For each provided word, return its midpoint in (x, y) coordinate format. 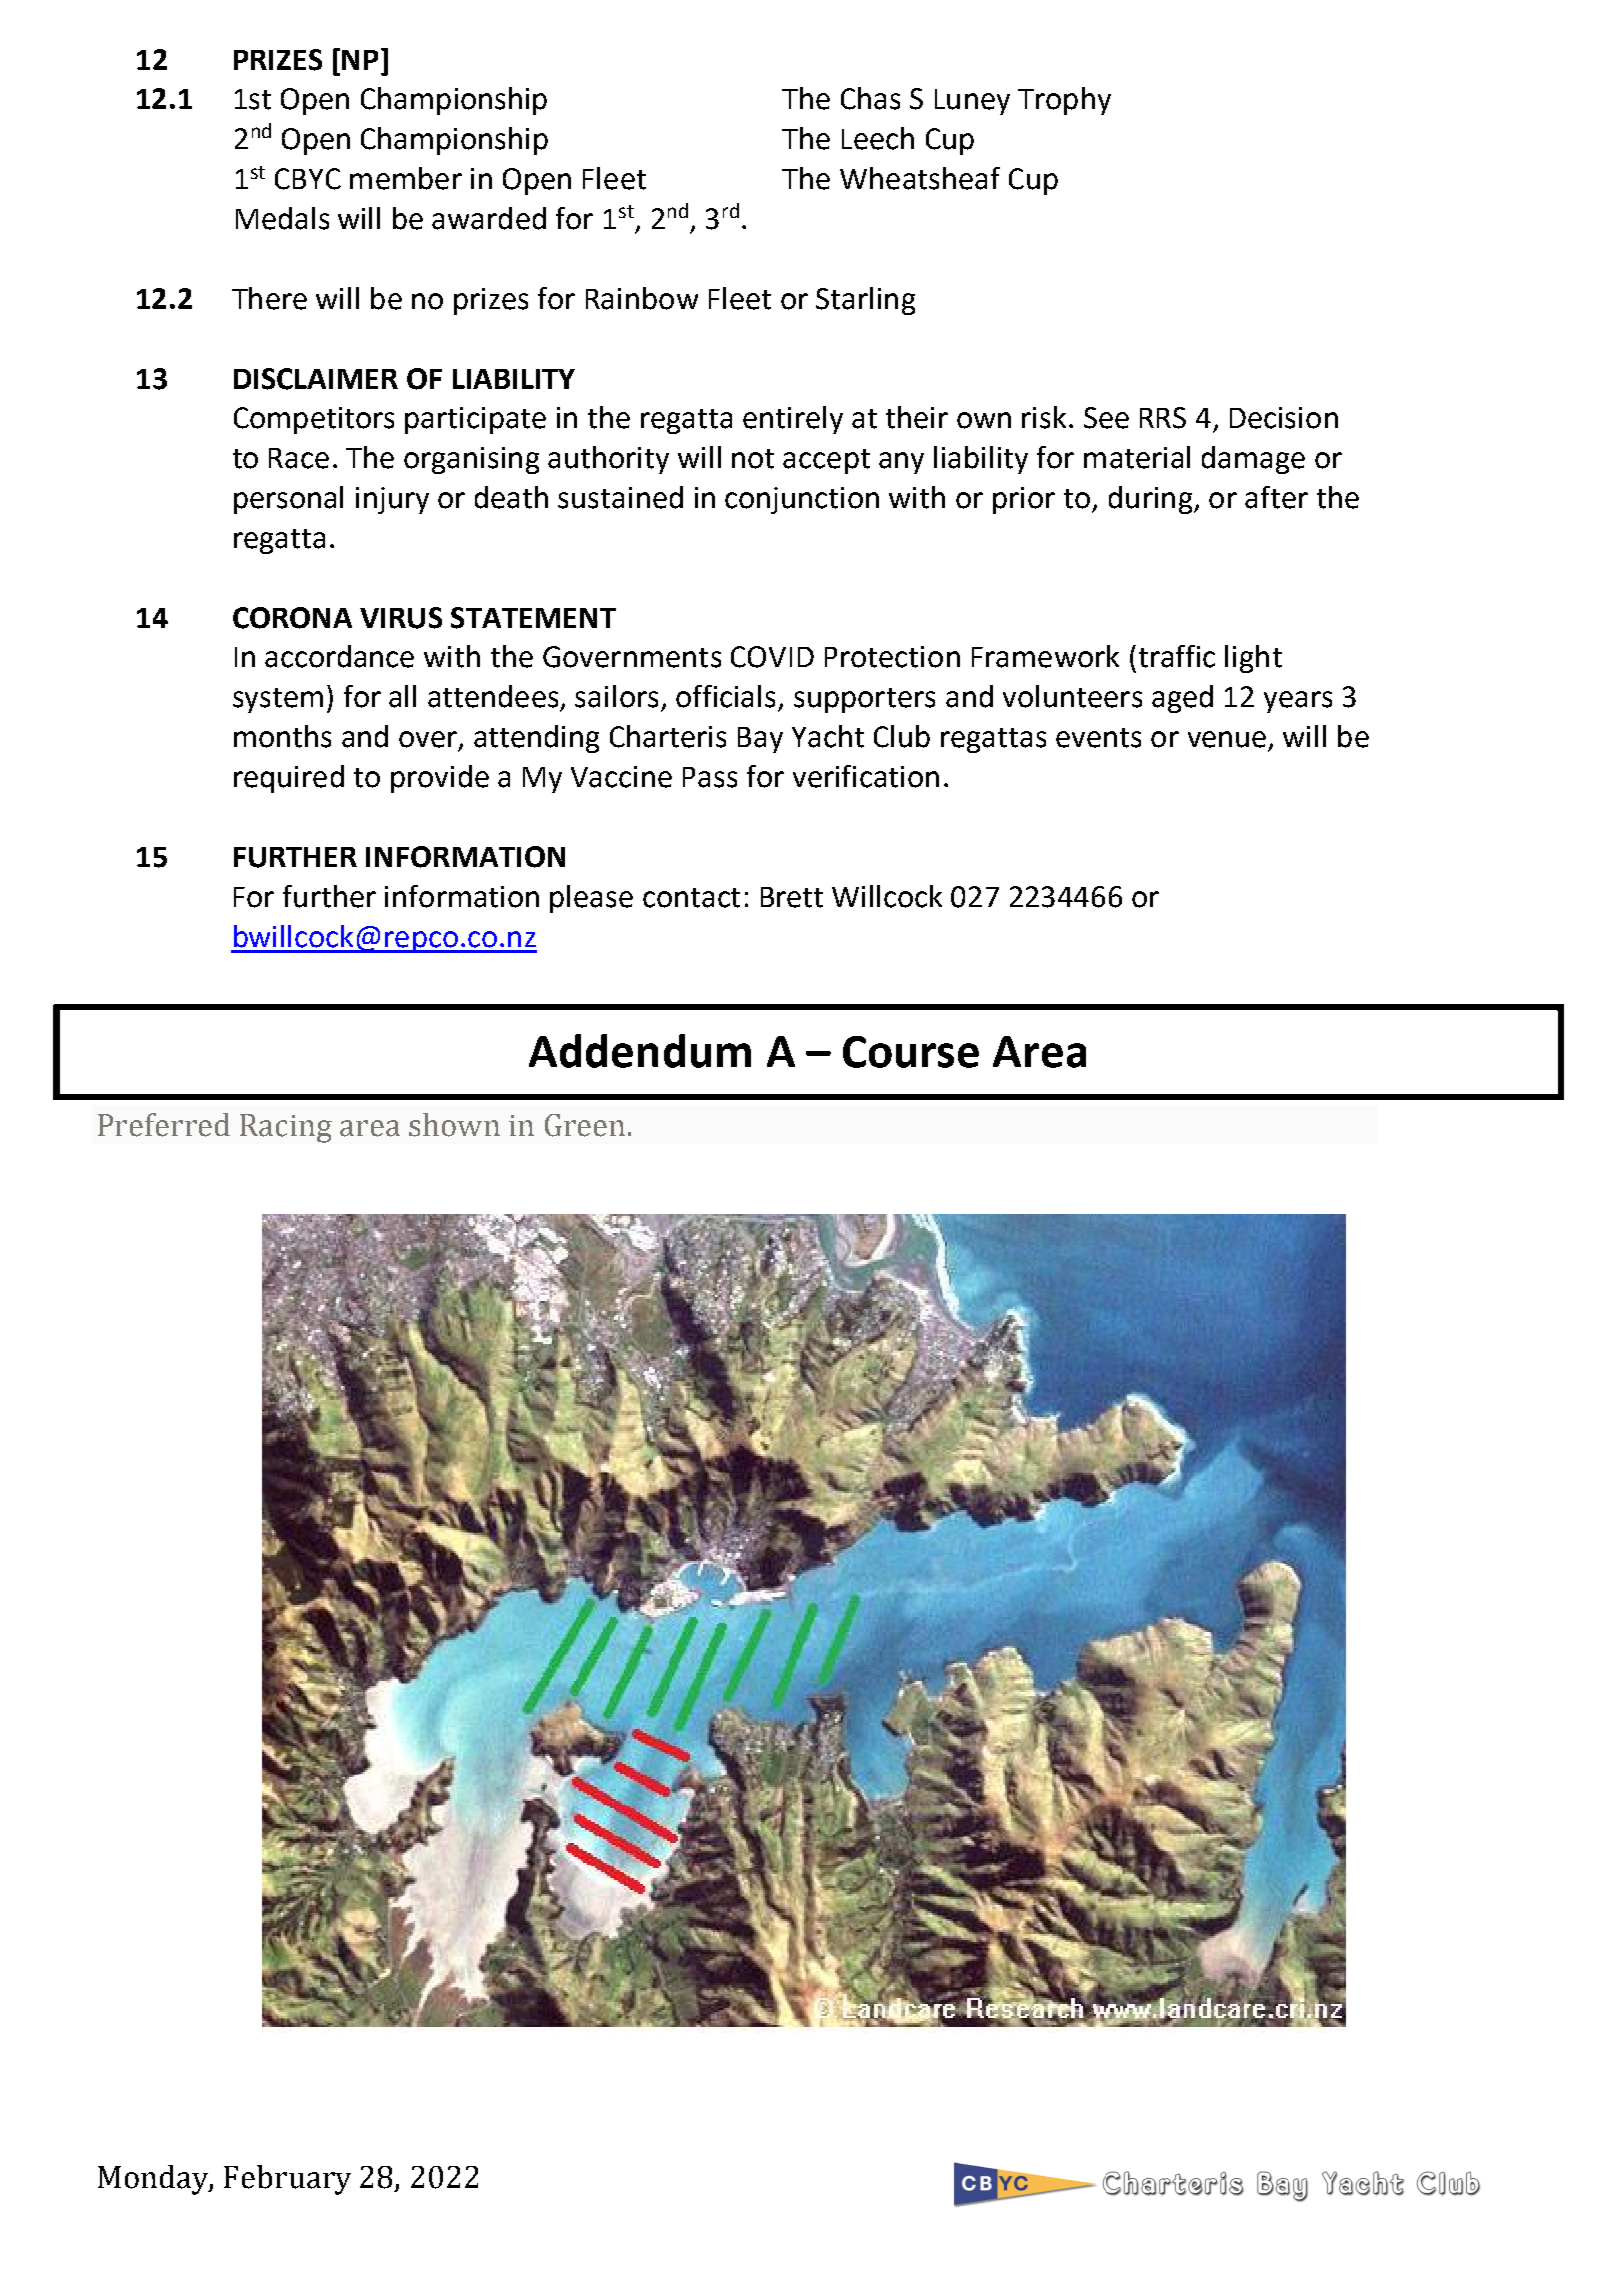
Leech (878, 138)
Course (911, 1052)
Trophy (1064, 101)
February (287, 2180)
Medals (282, 218)
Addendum (640, 1051)
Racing (286, 1128)
